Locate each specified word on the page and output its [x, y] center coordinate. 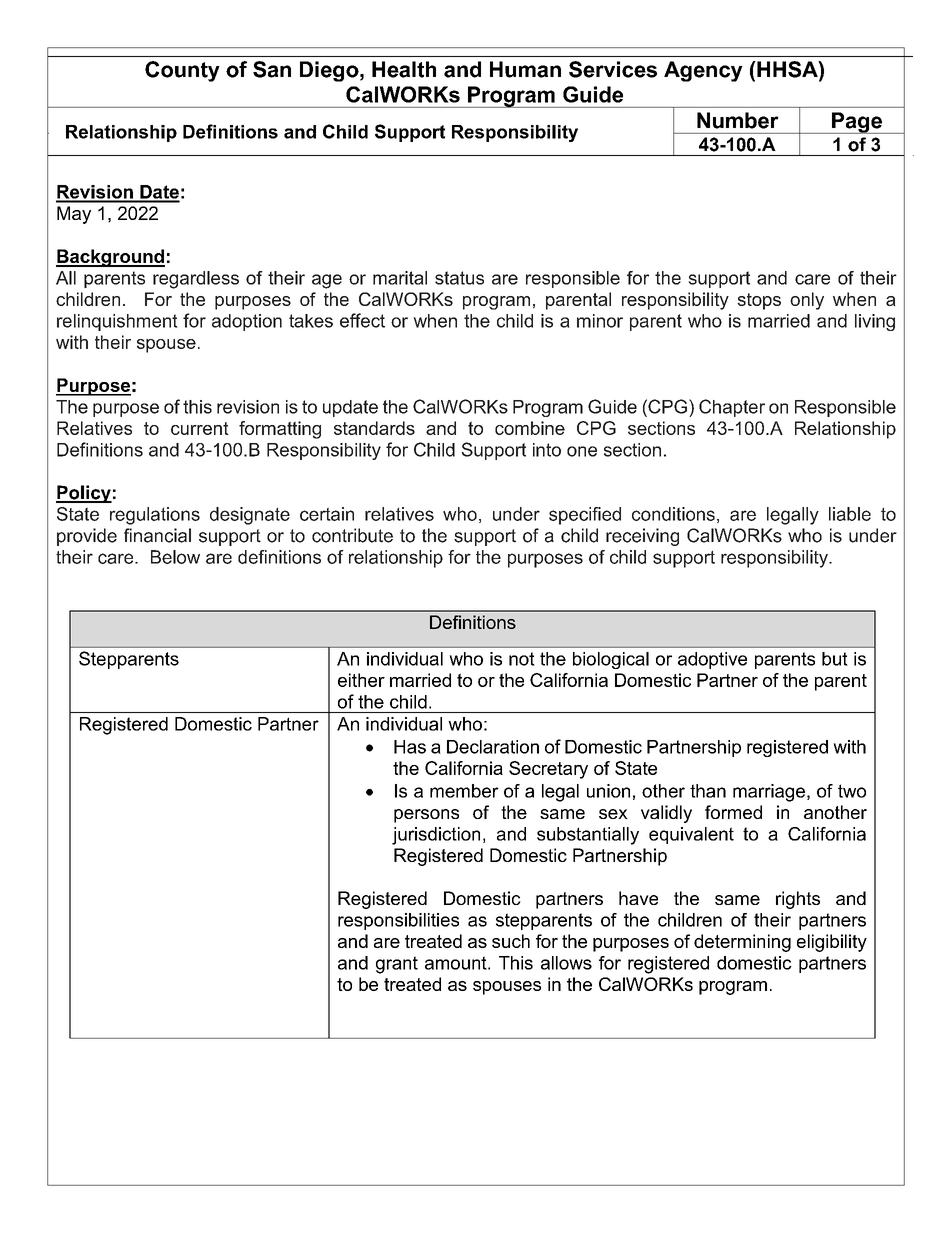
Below [175, 557]
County [182, 71]
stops [759, 301]
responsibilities [398, 921]
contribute [352, 535]
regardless [196, 280]
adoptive [712, 660]
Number [738, 120]
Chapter [732, 408]
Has [410, 747]
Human [525, 69]
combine [530, 428]
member [464, 791]
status [459, 278]
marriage [769, 793]
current [200, 428]
